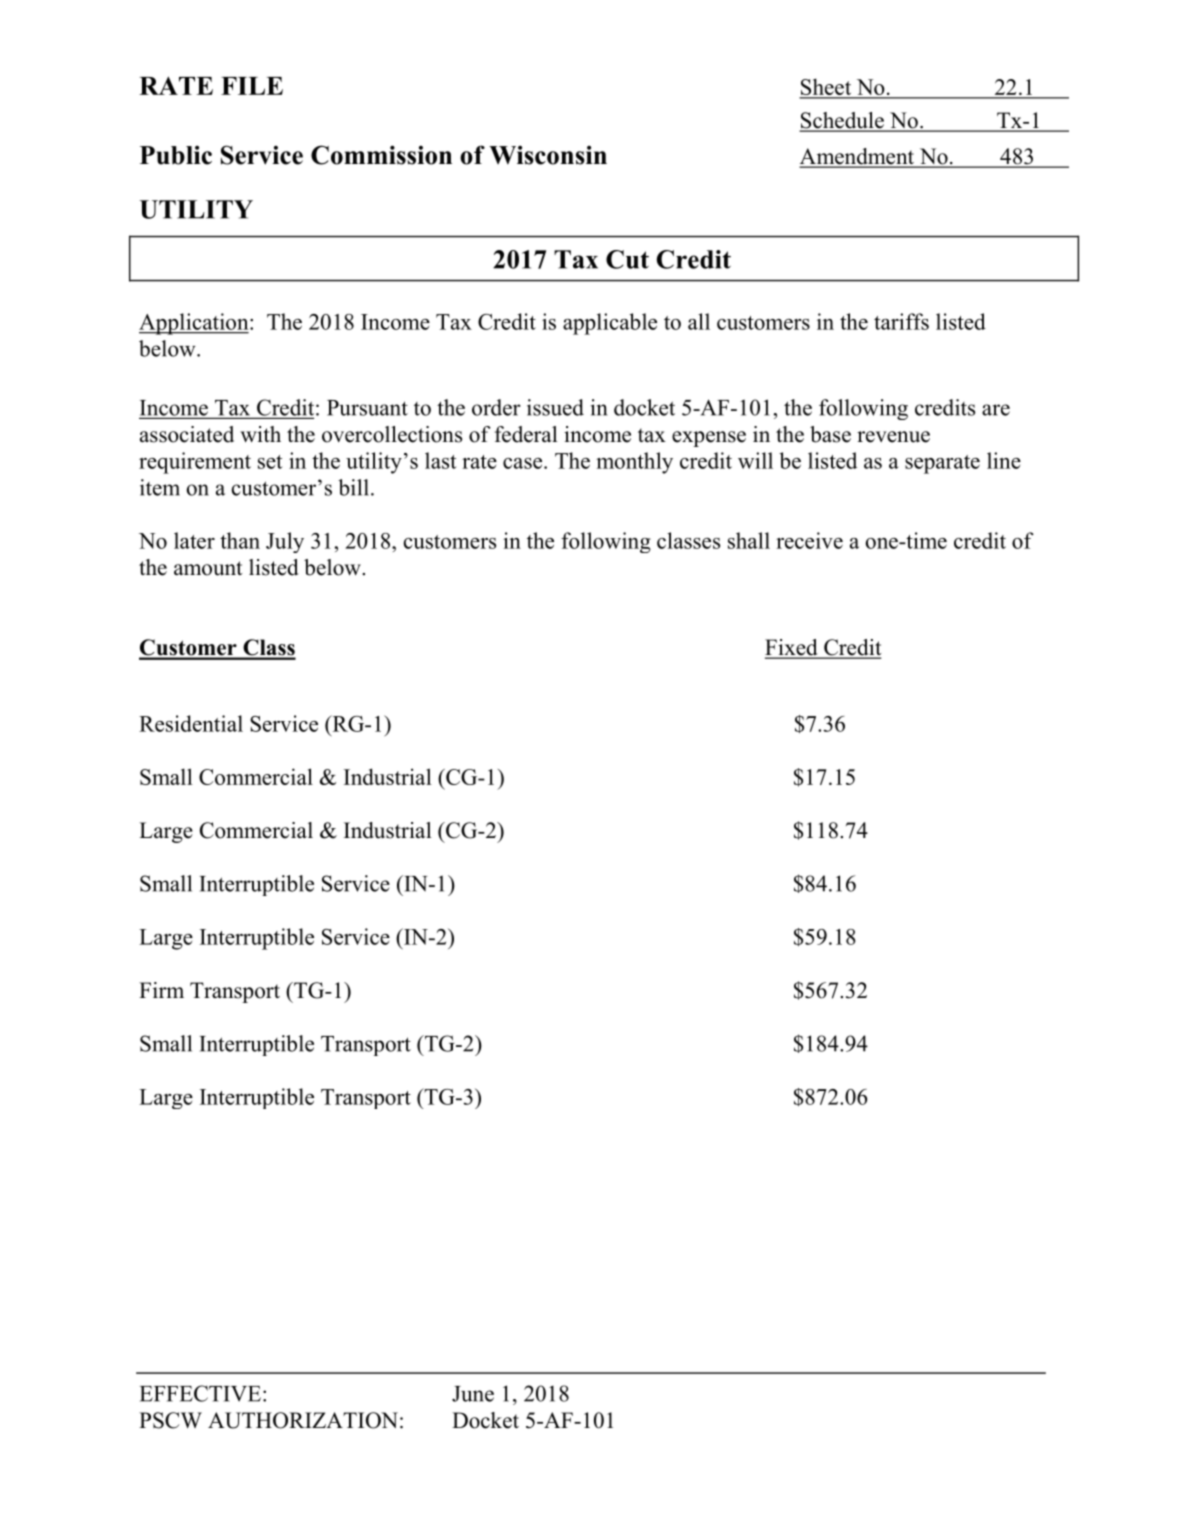  What do you see at coordinates (240, 540) in the page?
I see `than` at bounding box center [240, 540].
